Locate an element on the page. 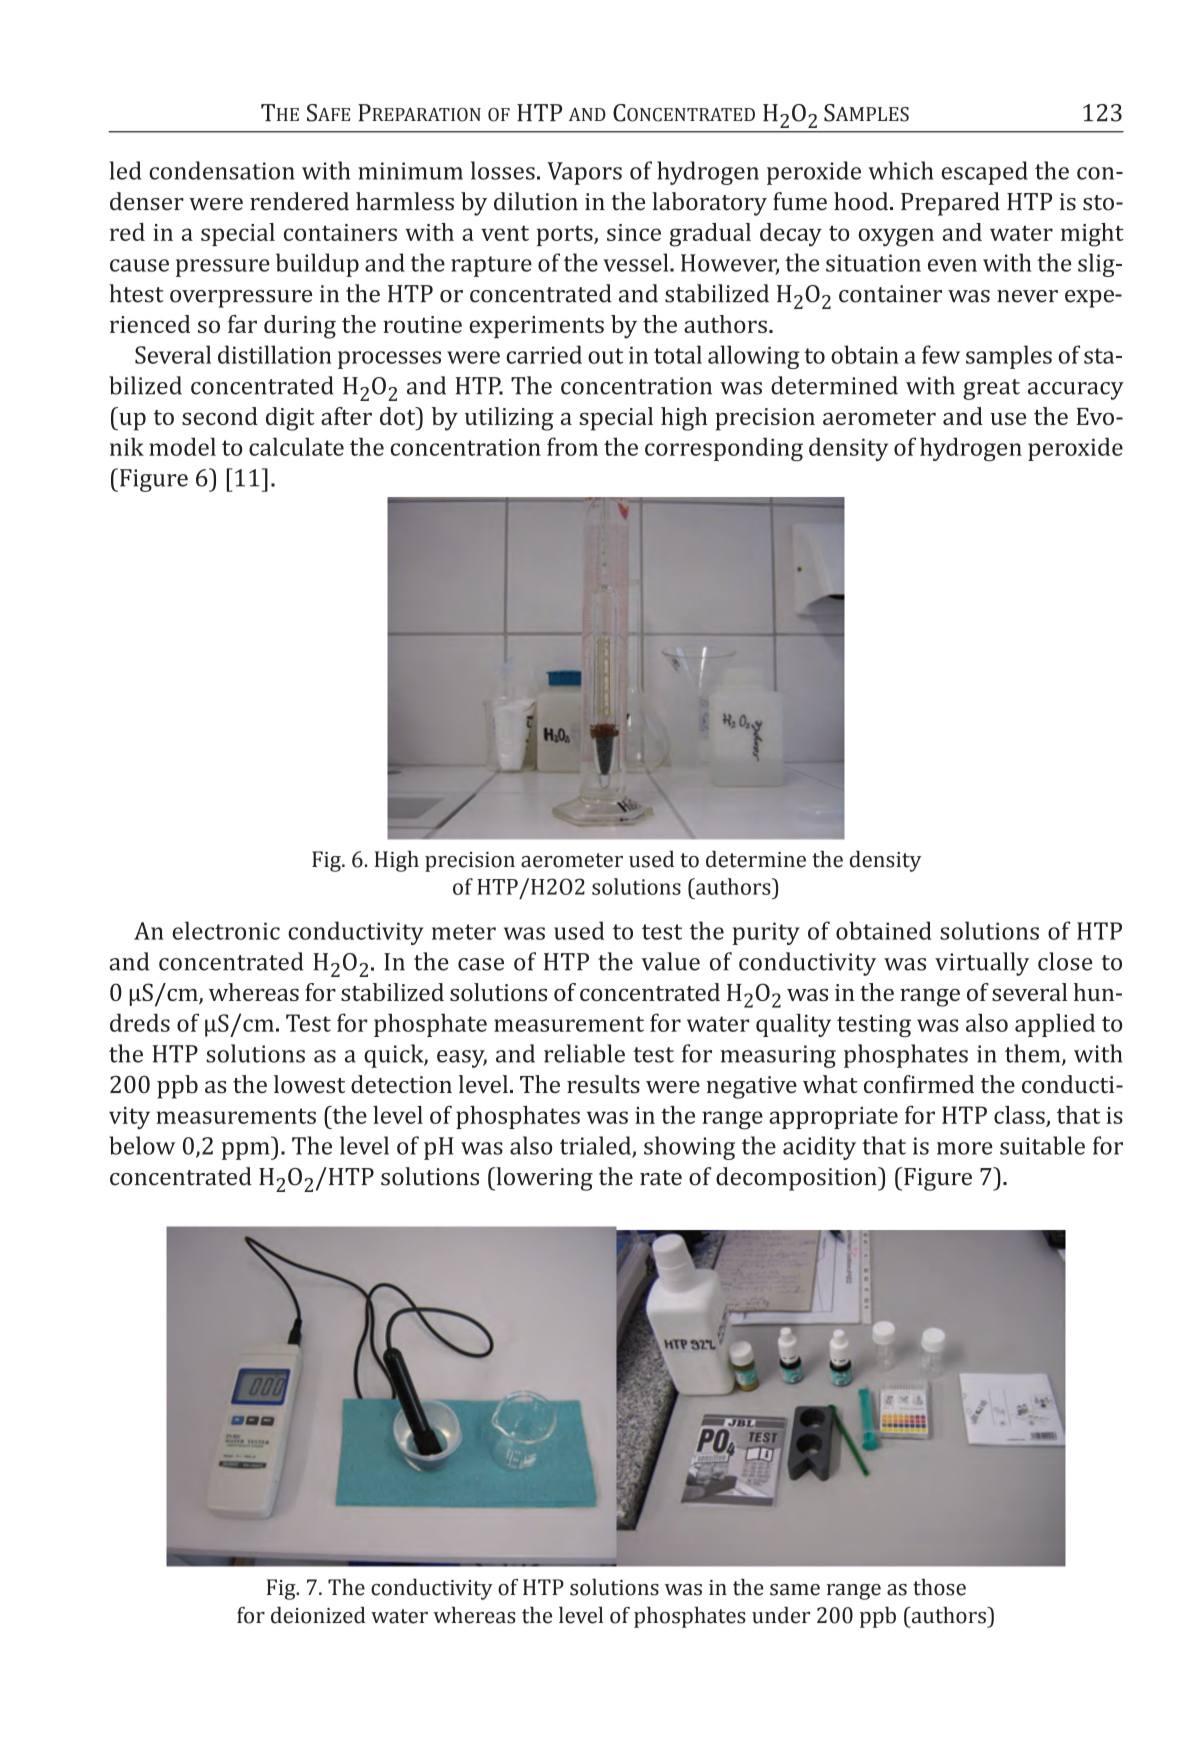 The image size is (1196, 1740). value is located at coordinates (670, 961).
